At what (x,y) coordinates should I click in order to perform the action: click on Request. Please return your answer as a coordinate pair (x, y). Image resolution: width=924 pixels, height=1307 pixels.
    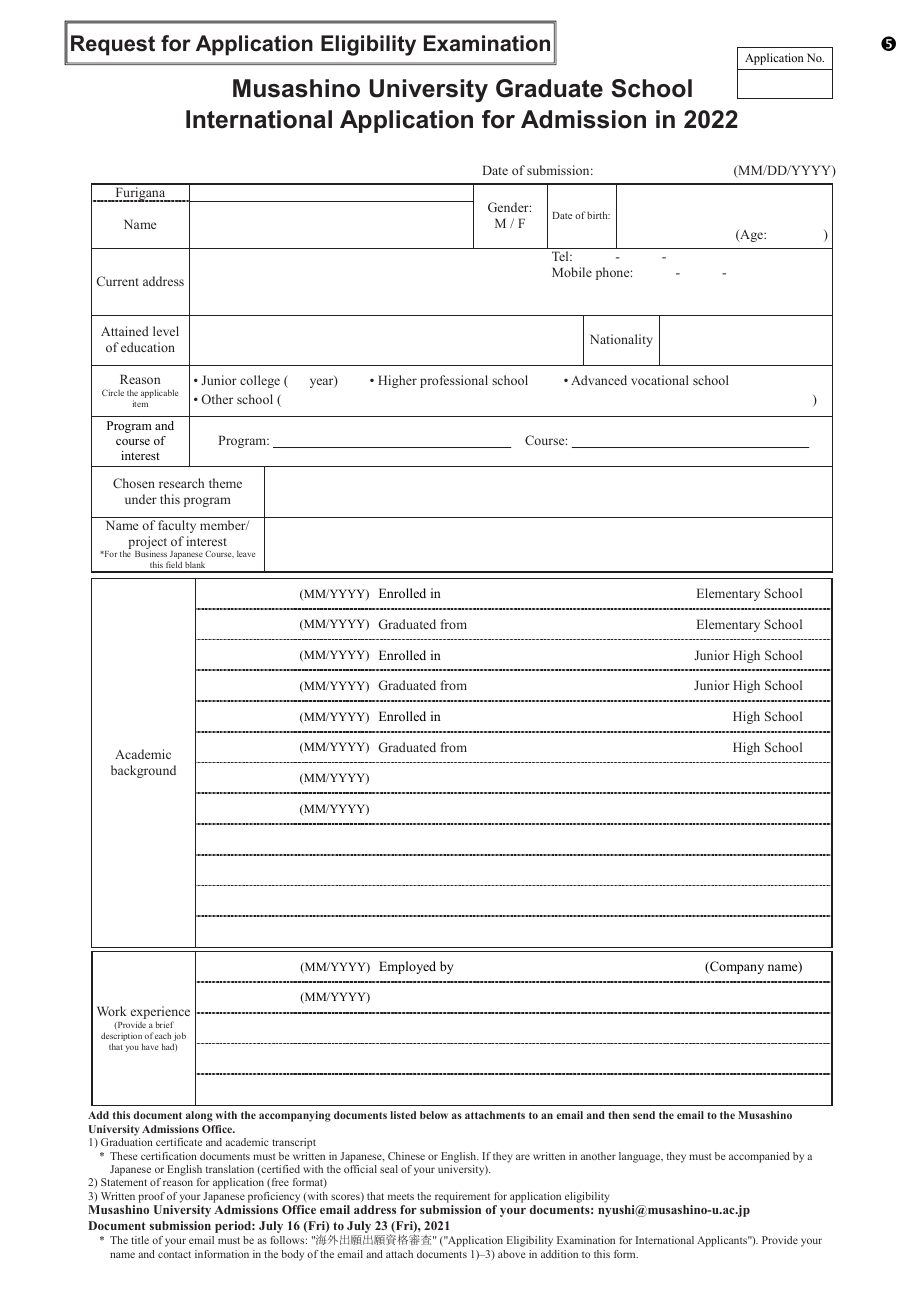
    Looking at the image, I should click on (113, 45).
